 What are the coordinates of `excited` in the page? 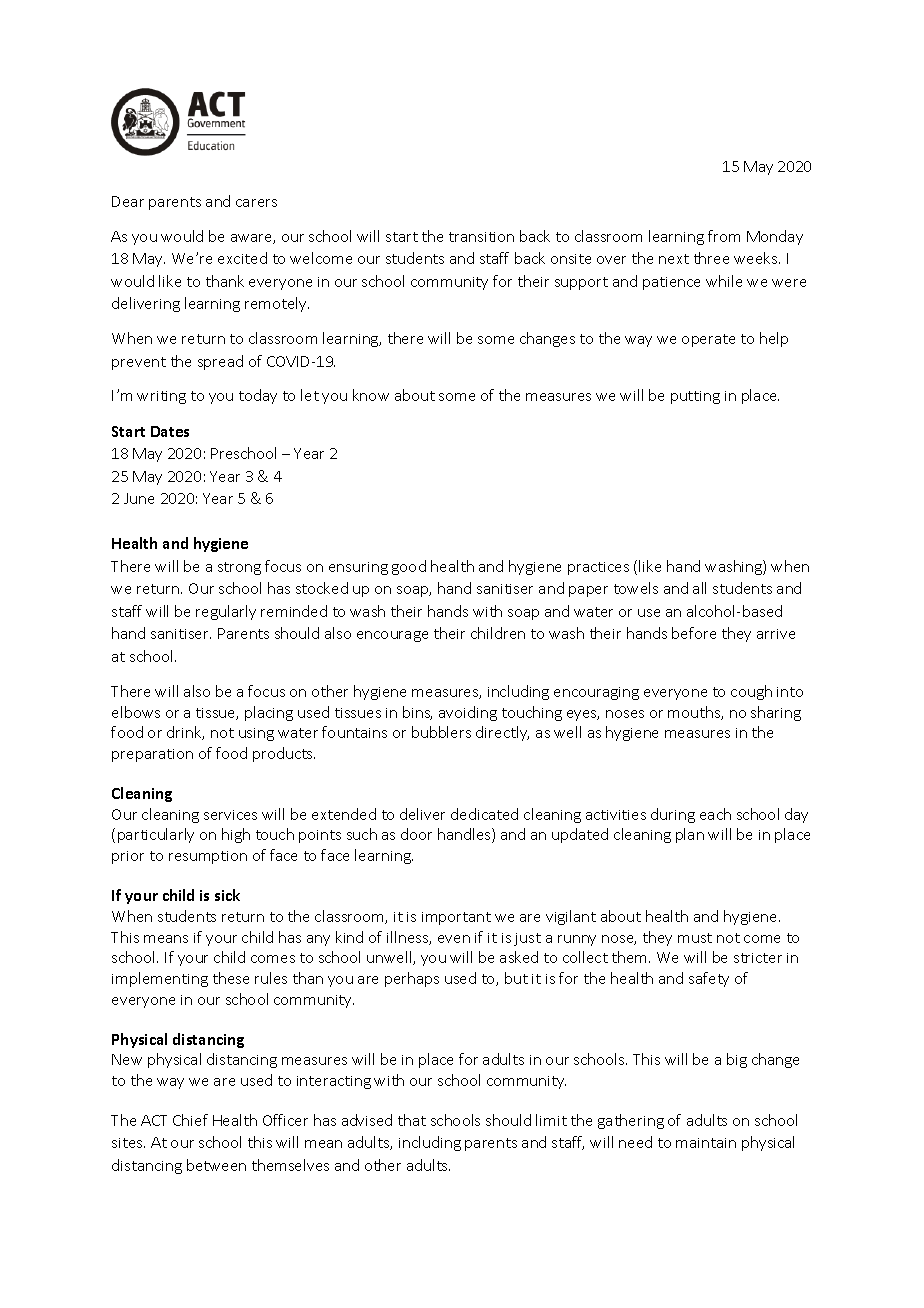 It's located at (242, 258).
